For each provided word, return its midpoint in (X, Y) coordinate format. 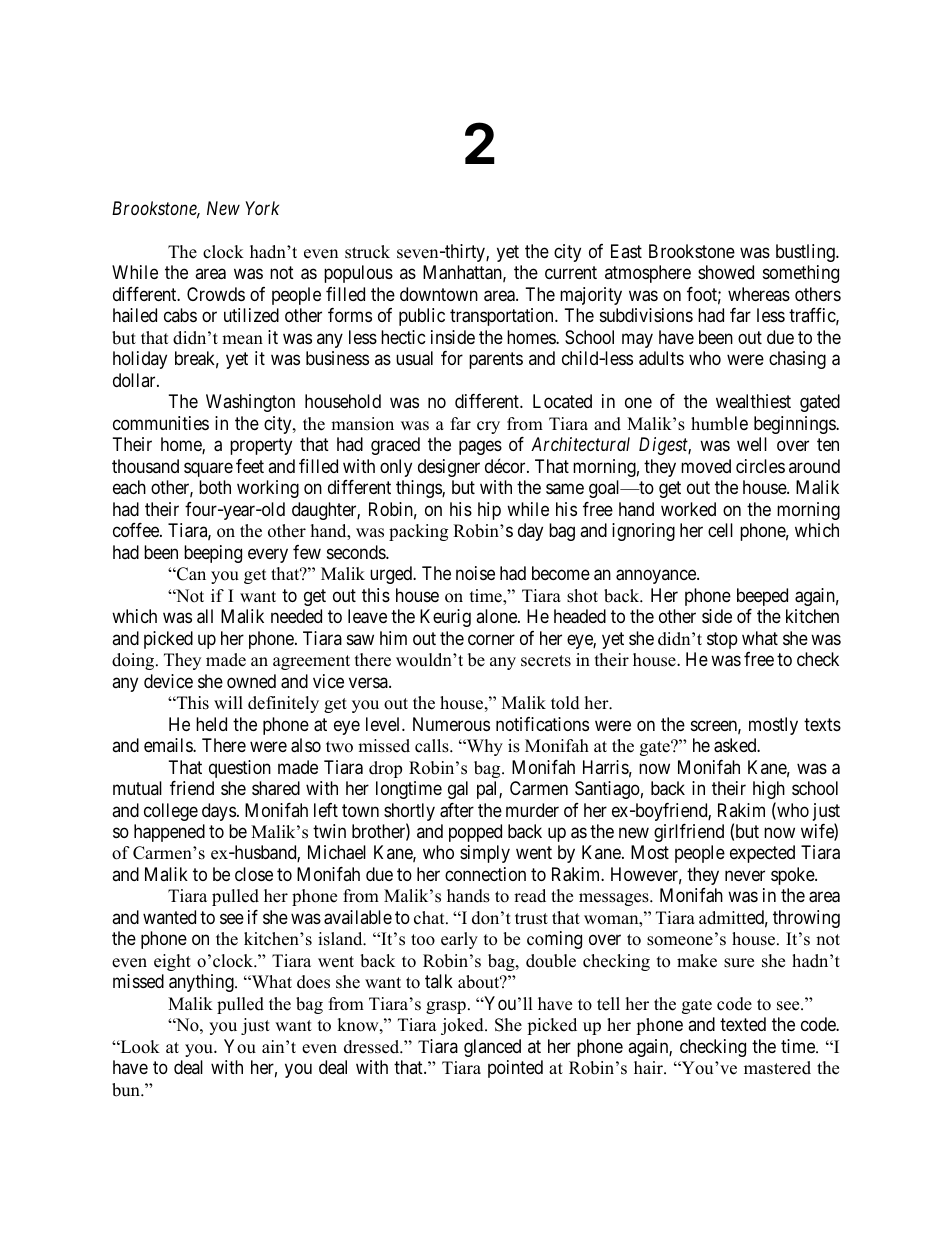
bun (127, 1090)
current (571, 273)
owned (251, 681)
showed (726, 272)
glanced (492, 1048)
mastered (777, 1068)
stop (722, 640)
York (262, 208)
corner (491, 639)
